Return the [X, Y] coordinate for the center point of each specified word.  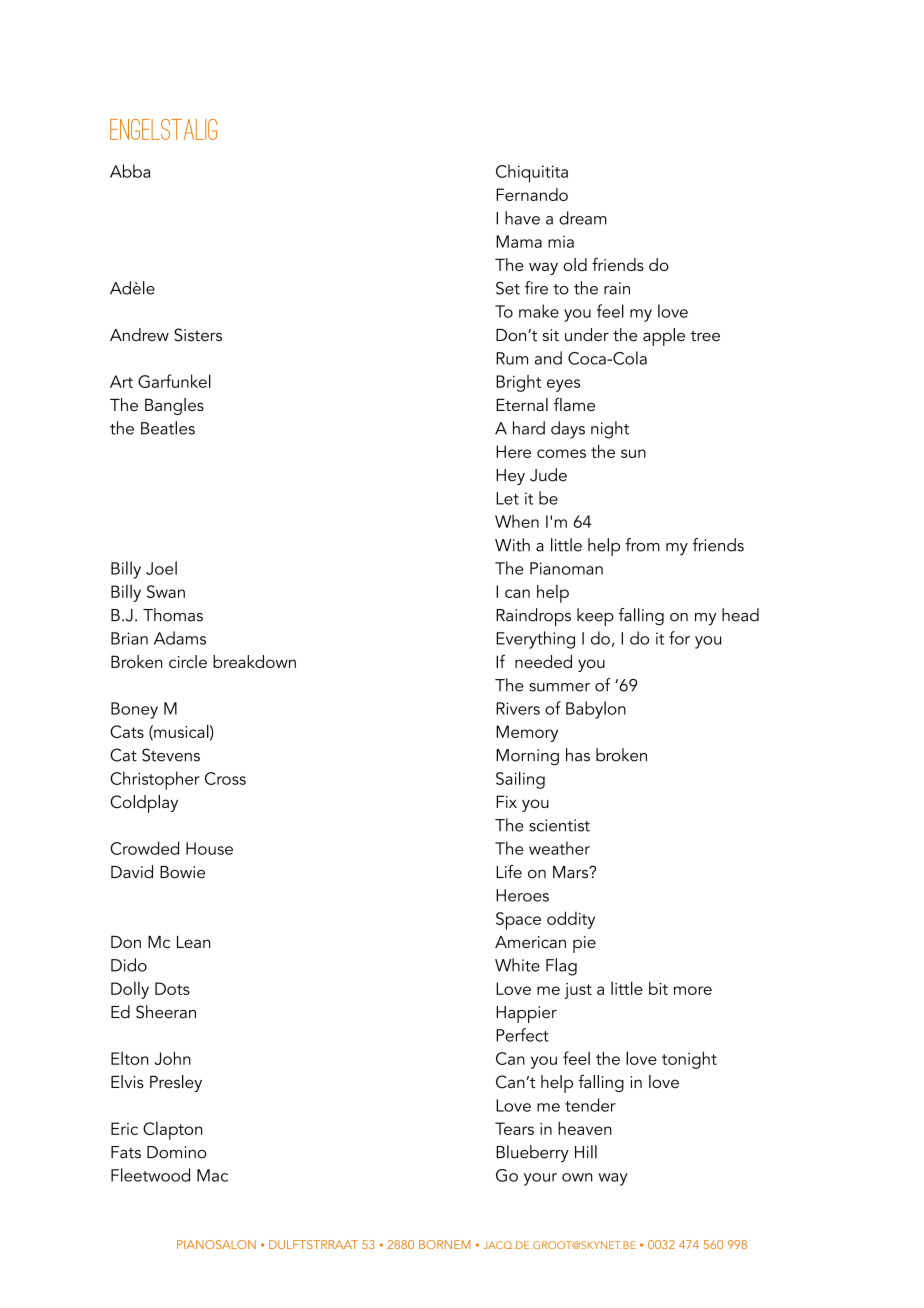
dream [583, 218]
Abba [130, 171]
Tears [514, 1128]
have [522, 218]
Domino [177, 1152]
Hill [586, 1151]
